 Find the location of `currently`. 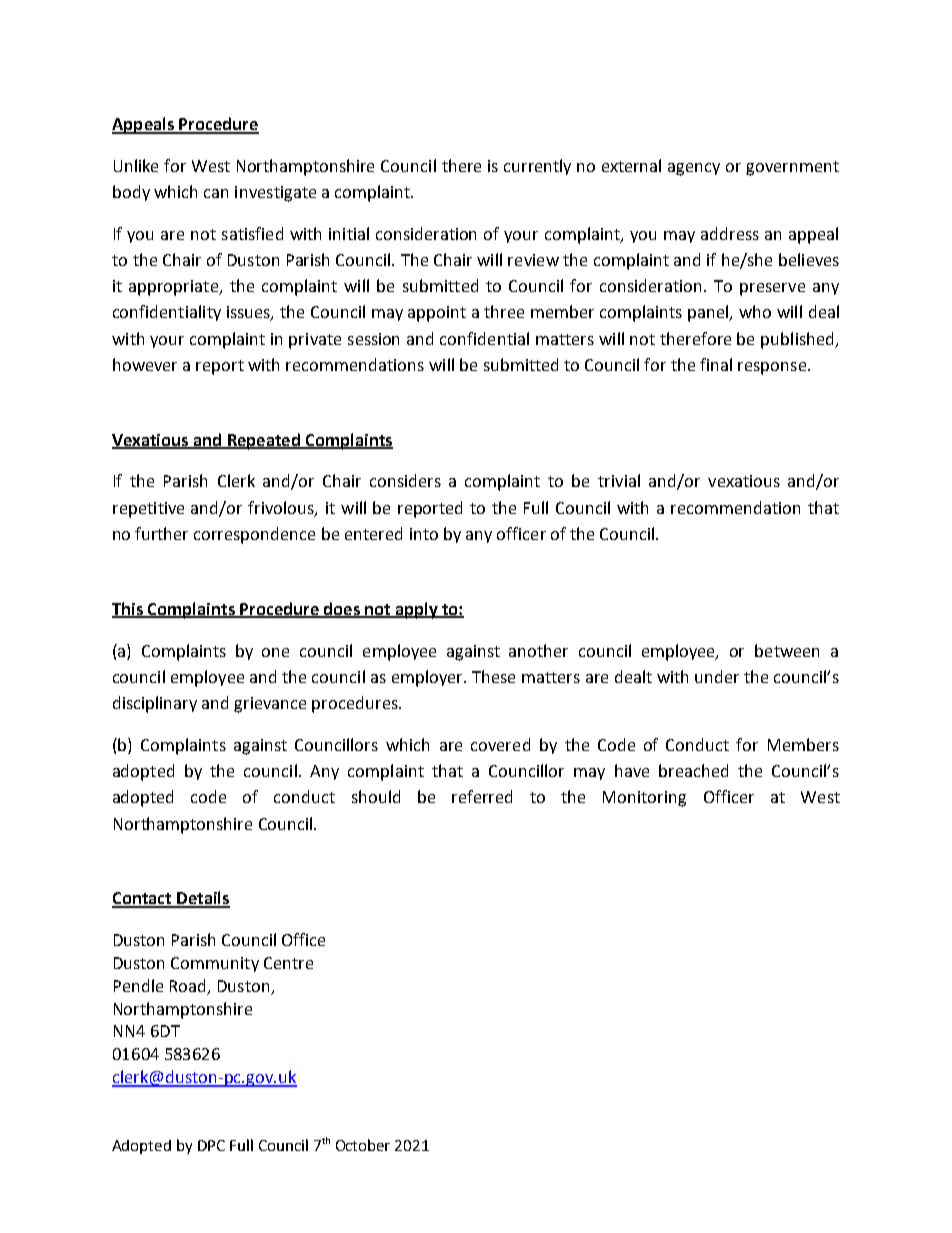

currently is located at coordinates (537, 167).
